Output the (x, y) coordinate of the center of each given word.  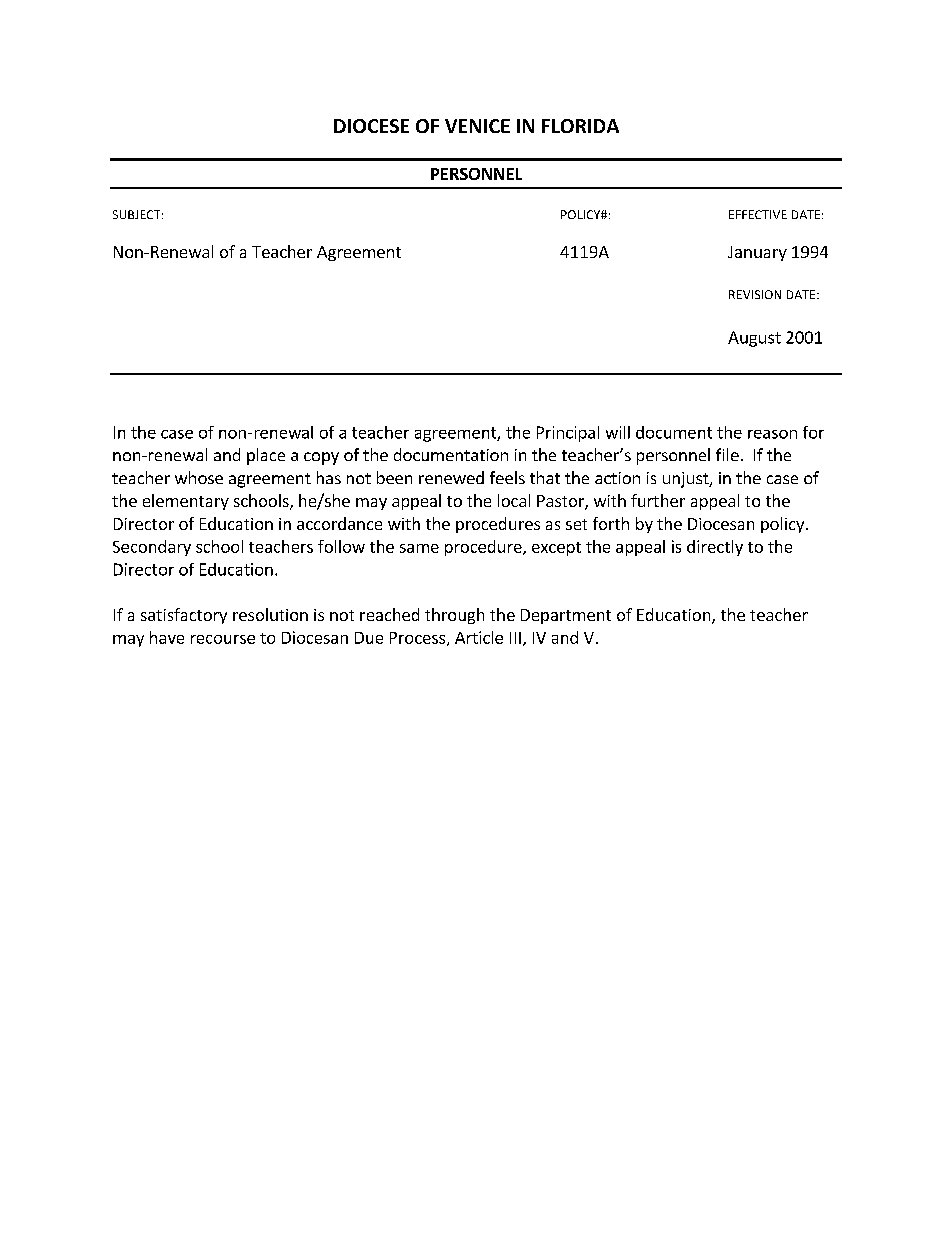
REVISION (755, 294)
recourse (223, 639)
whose (199, 477)
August (754, 339)
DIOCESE (371, 126)
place (266, 456)
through (454, 616)
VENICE (477, 126)
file (727, 454)
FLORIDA (580, 126)
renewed (451, 477)
